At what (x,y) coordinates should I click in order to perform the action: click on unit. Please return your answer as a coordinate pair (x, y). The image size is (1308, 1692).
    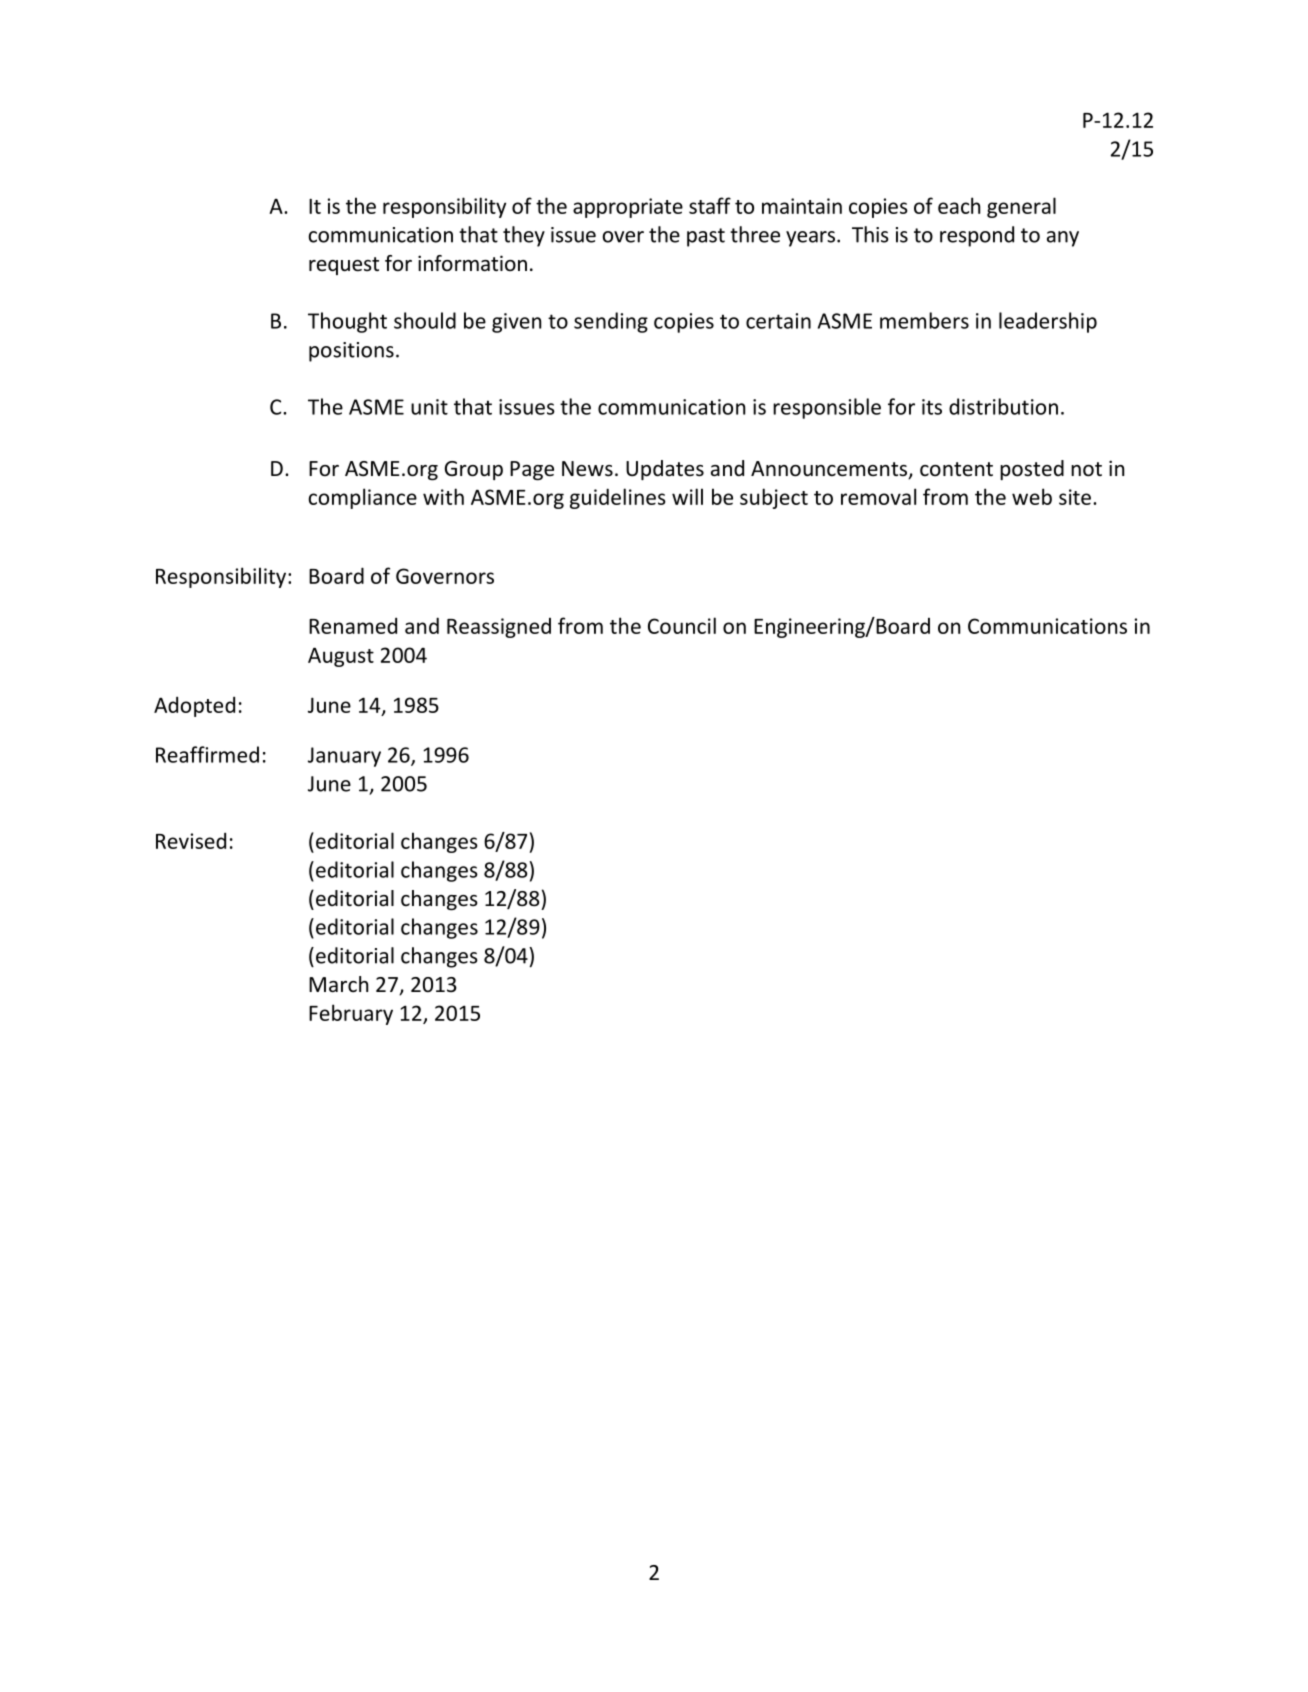
    Looking at the image, I should click on (429, 407).
